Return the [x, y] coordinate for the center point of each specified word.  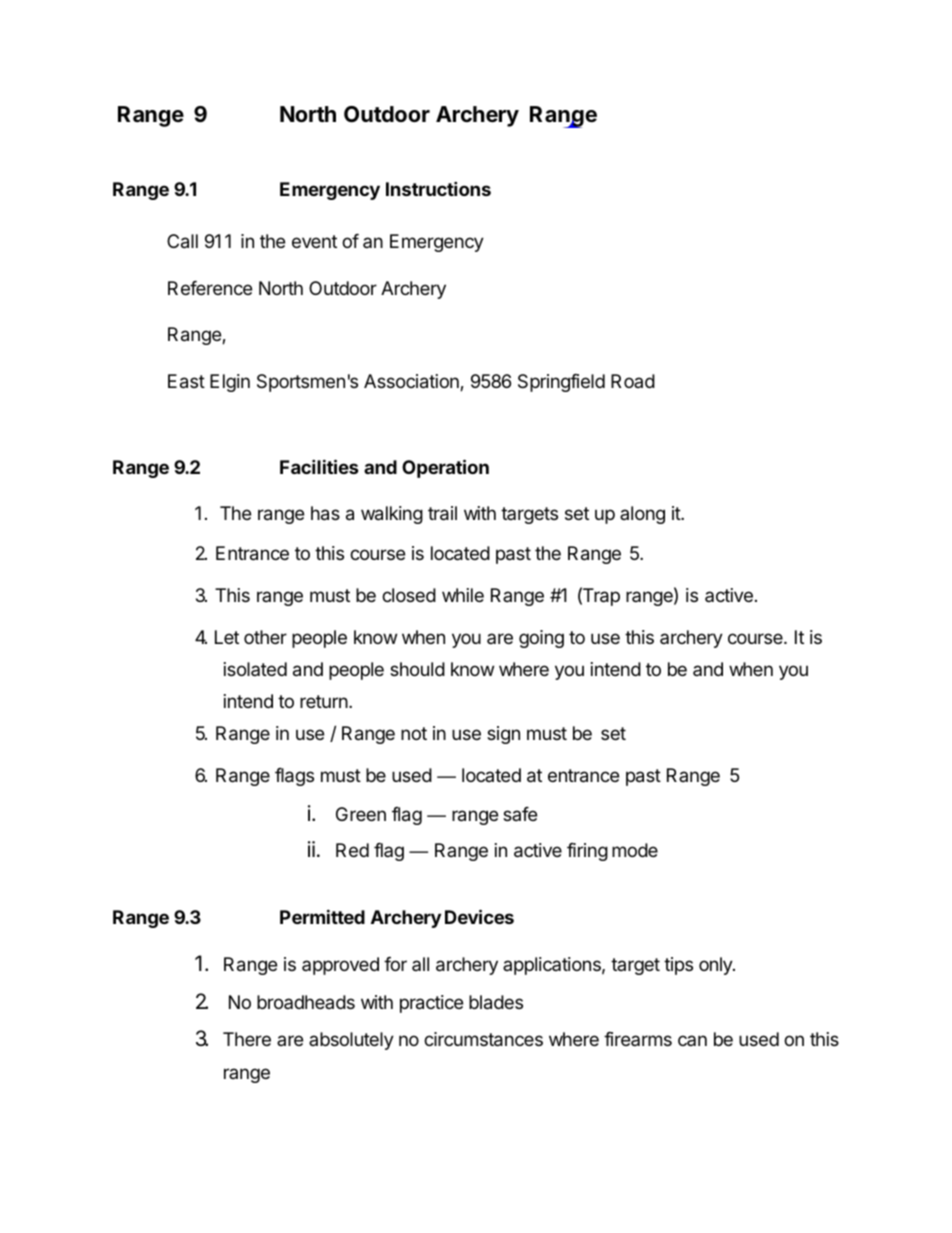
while [463, 595]
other [265, 637]
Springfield [561, 383]
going [541, 639]
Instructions [438, 188]
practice [431, 1004]
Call [182, 241]
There [247, 1039]
